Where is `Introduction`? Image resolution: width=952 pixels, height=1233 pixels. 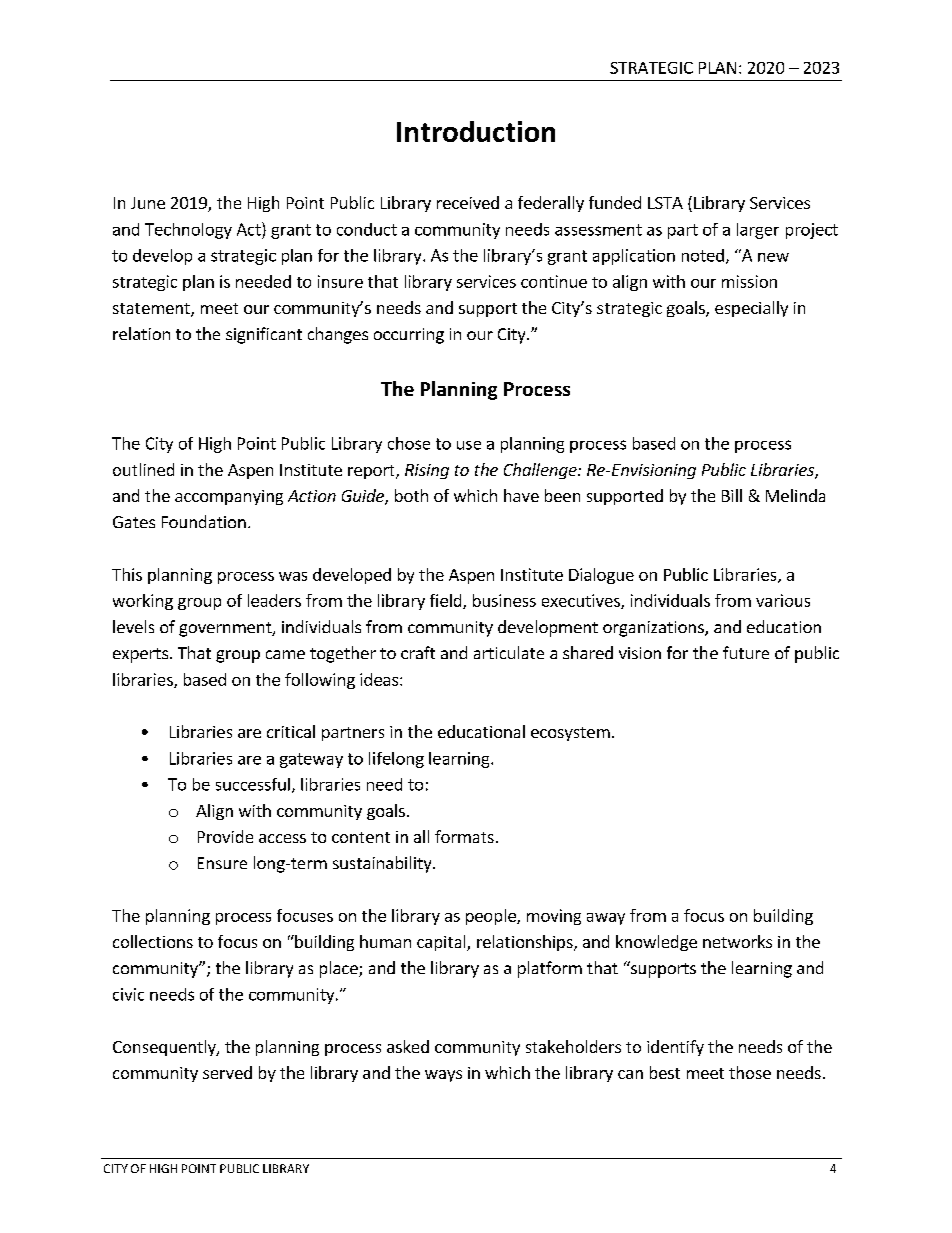 Introduction is located at coordinates (476, 131).
